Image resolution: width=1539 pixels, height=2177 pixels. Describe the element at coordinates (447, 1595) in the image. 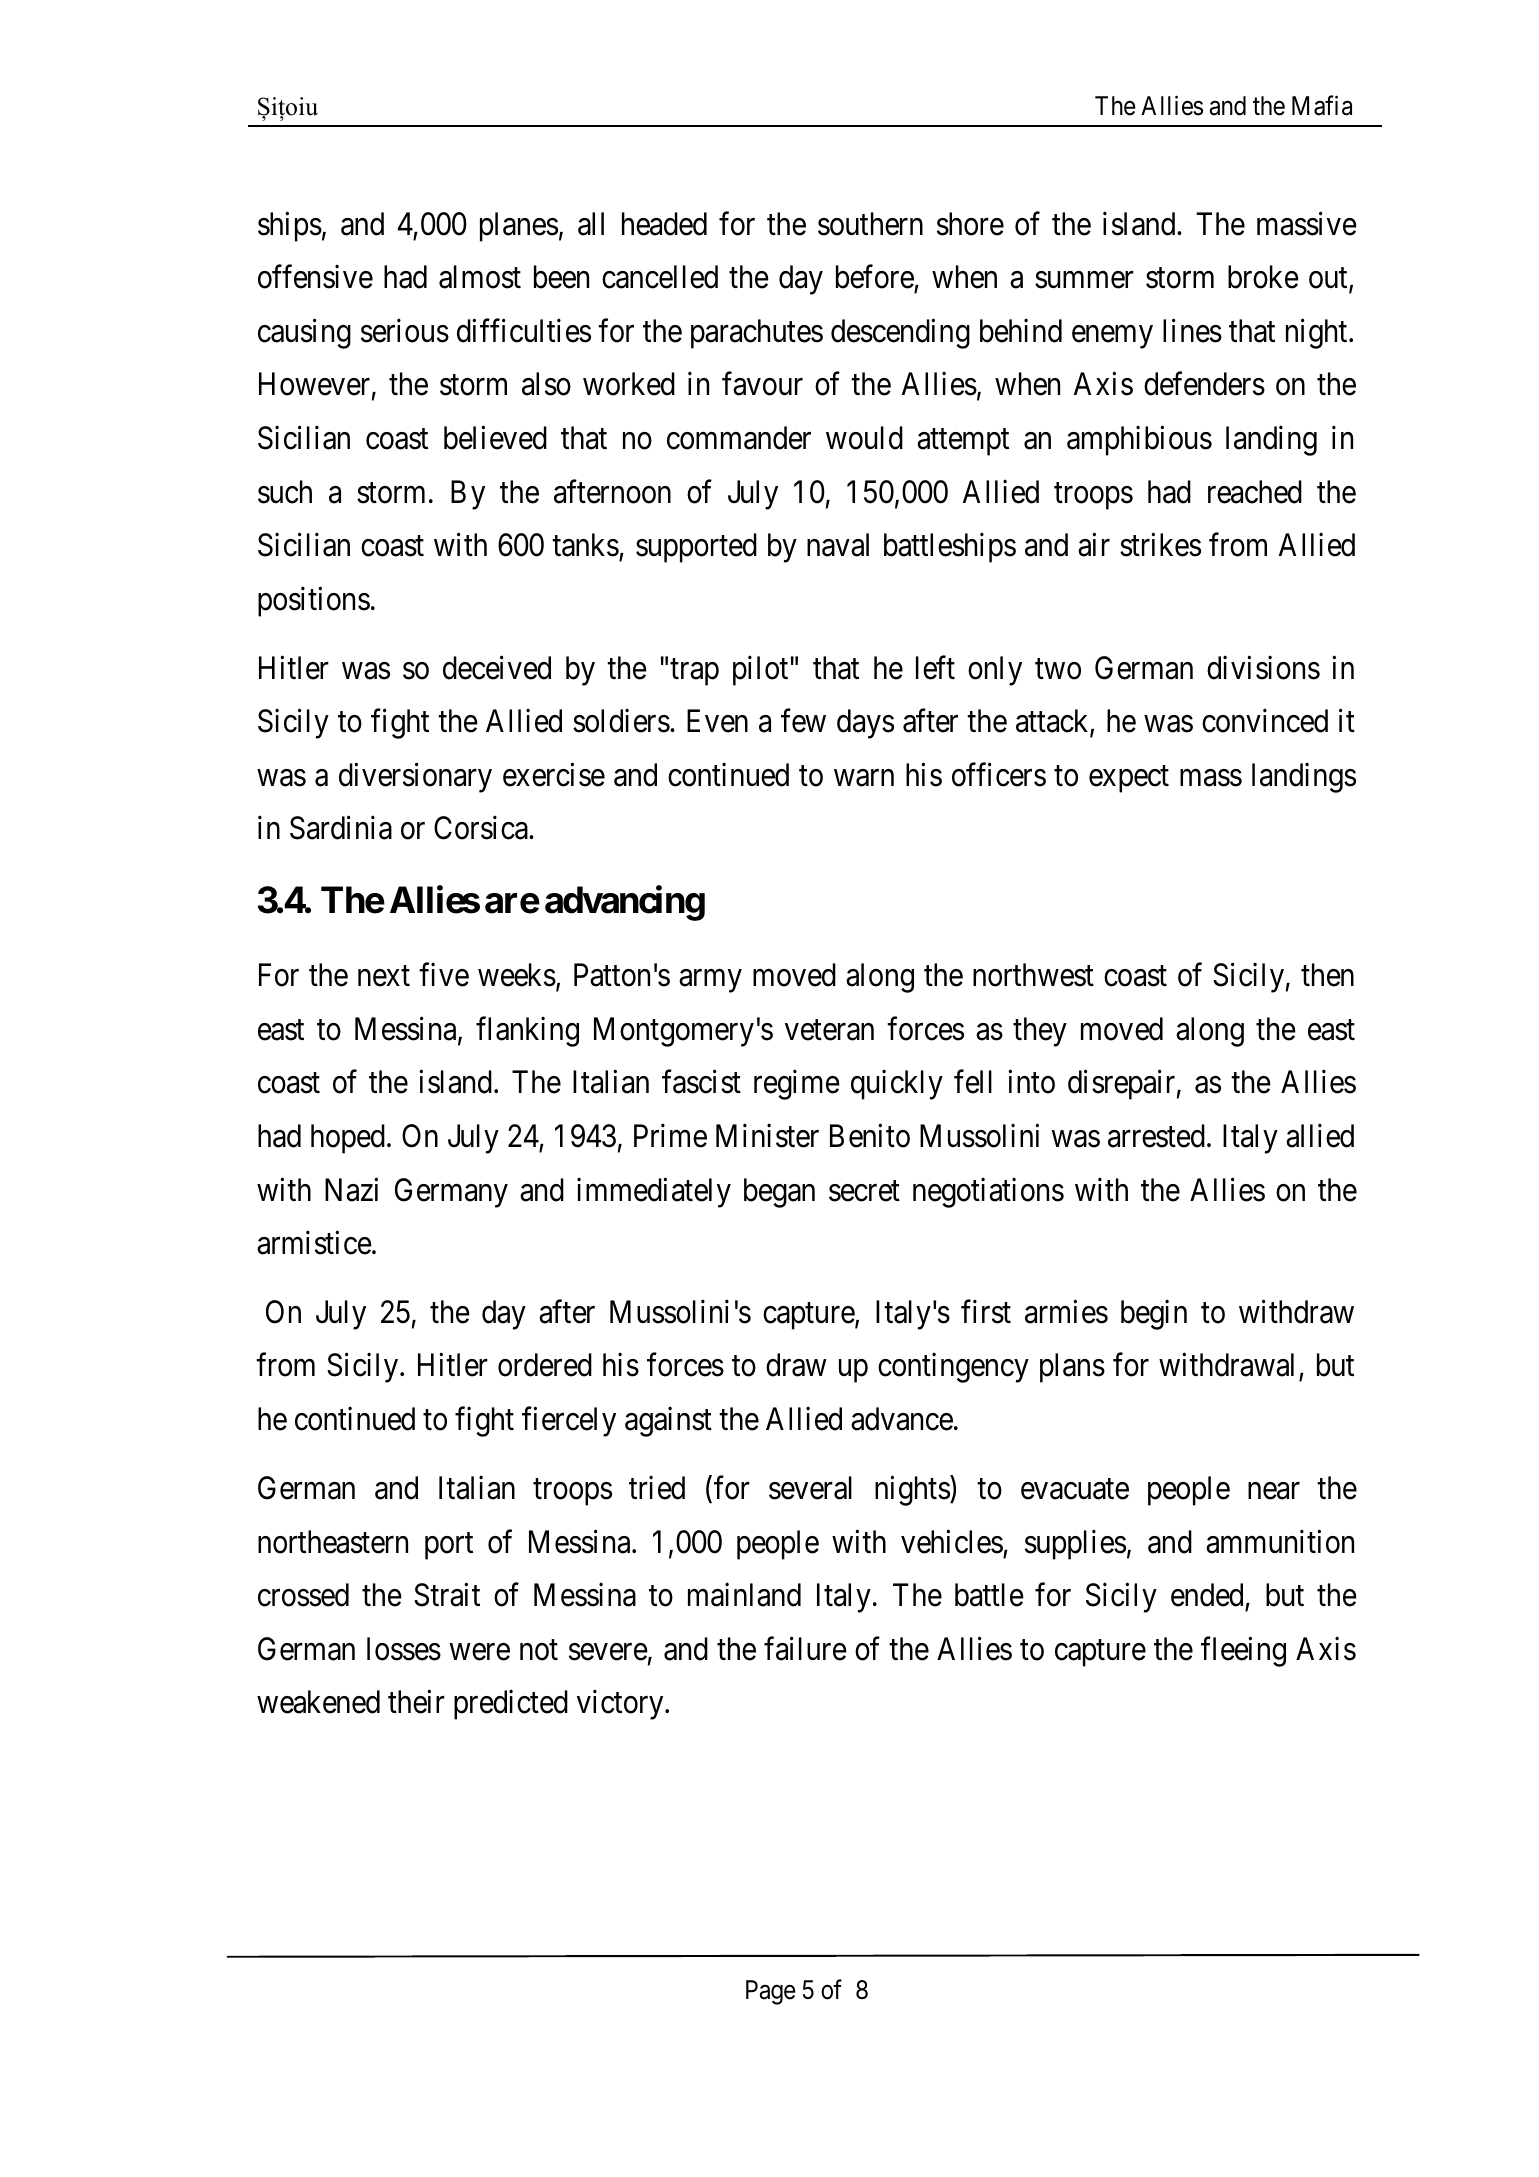

I see `Strait` at that location.
